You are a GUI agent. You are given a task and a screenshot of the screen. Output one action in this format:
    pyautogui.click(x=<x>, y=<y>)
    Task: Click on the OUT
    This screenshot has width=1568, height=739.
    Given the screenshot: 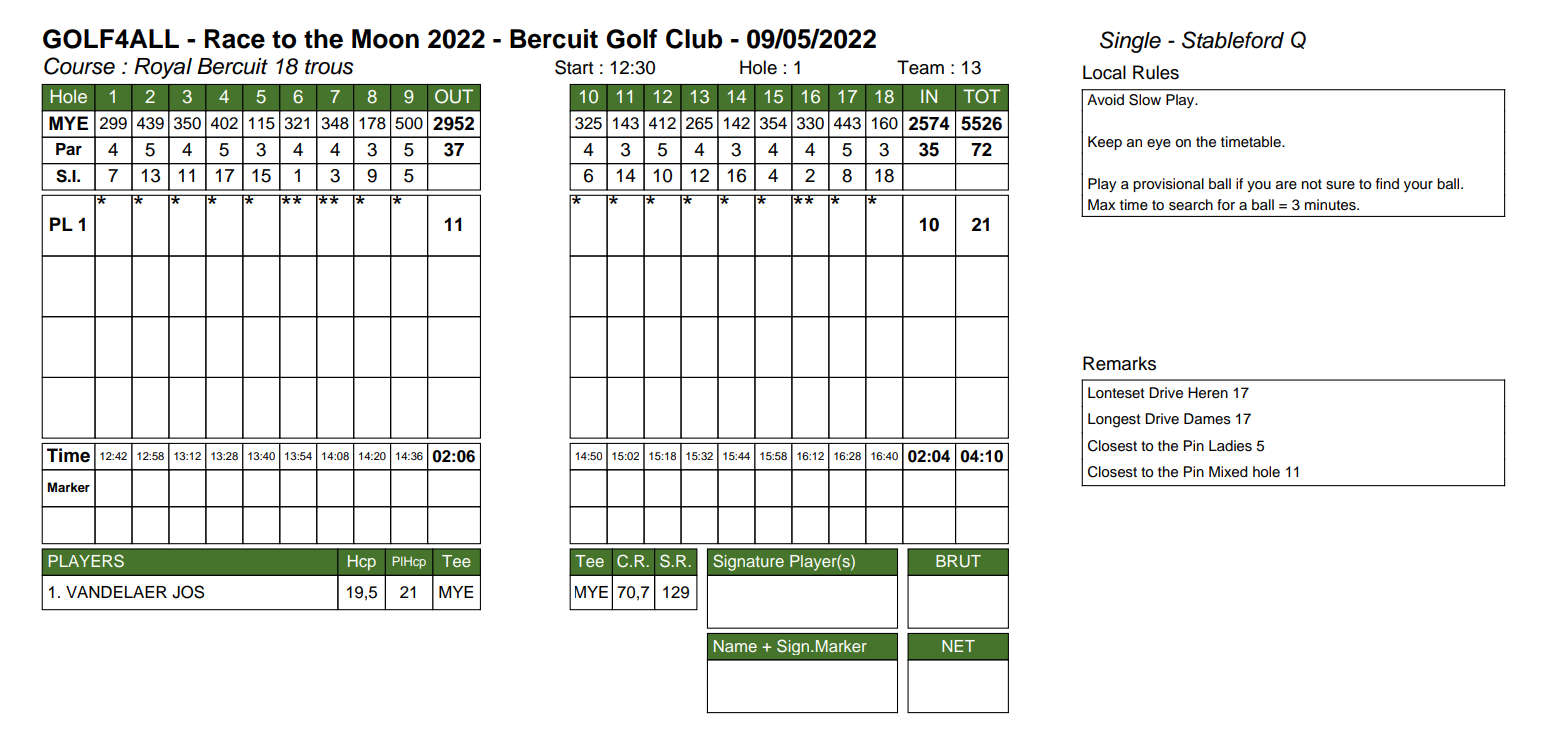 What is the action you would take?
    pyautogui.click(x=454, y=96)
